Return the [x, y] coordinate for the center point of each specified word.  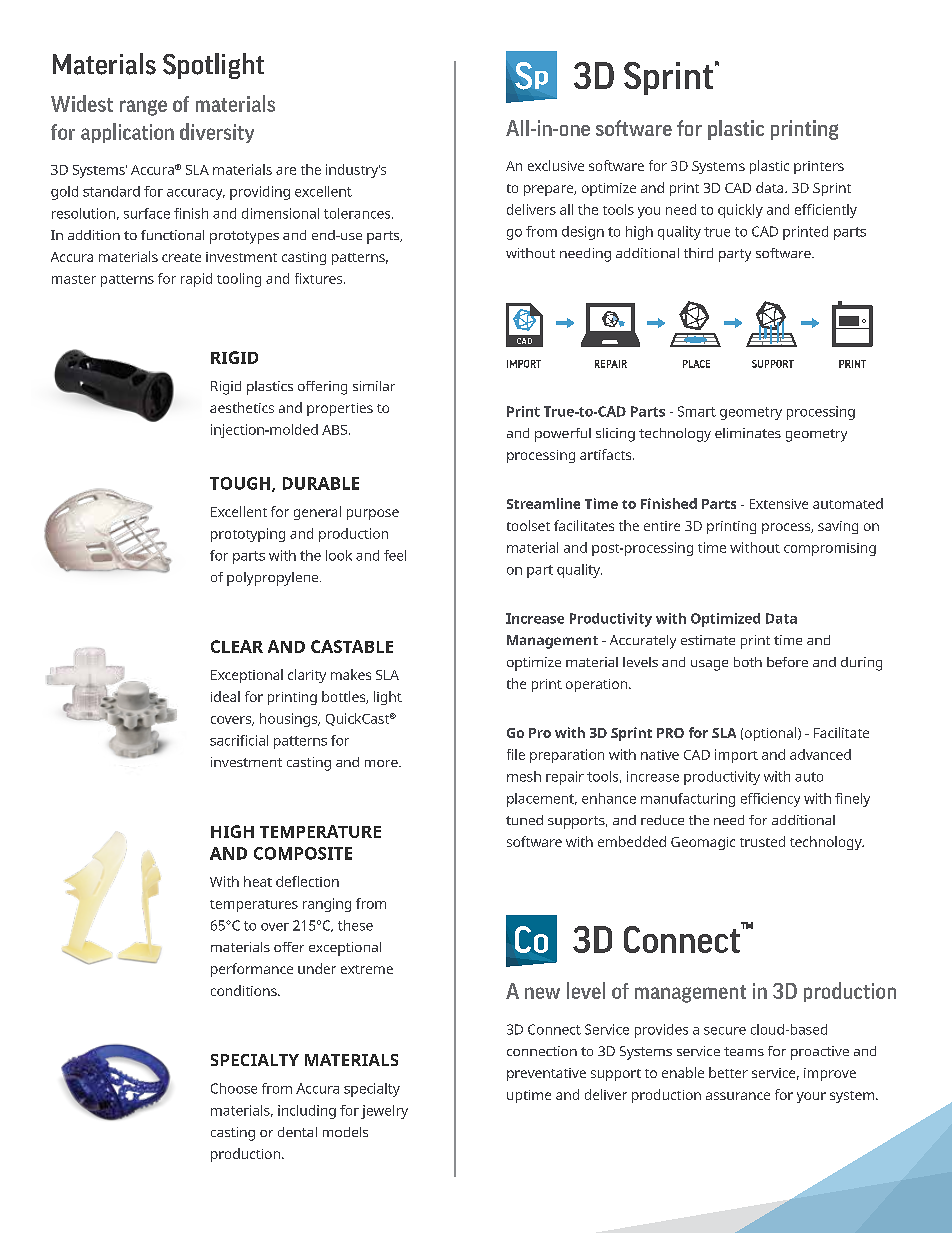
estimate [708, 640]
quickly [740, 211]
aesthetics [242, 407]
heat [258, 881]
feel [395, 555]
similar [374, 386]
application [127, 133]
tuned [524, 820]
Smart [697, 411]
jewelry [384, 1112]
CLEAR [237, 646]
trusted [762, 841]
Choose [234, 1088]
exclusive [556, 165]
